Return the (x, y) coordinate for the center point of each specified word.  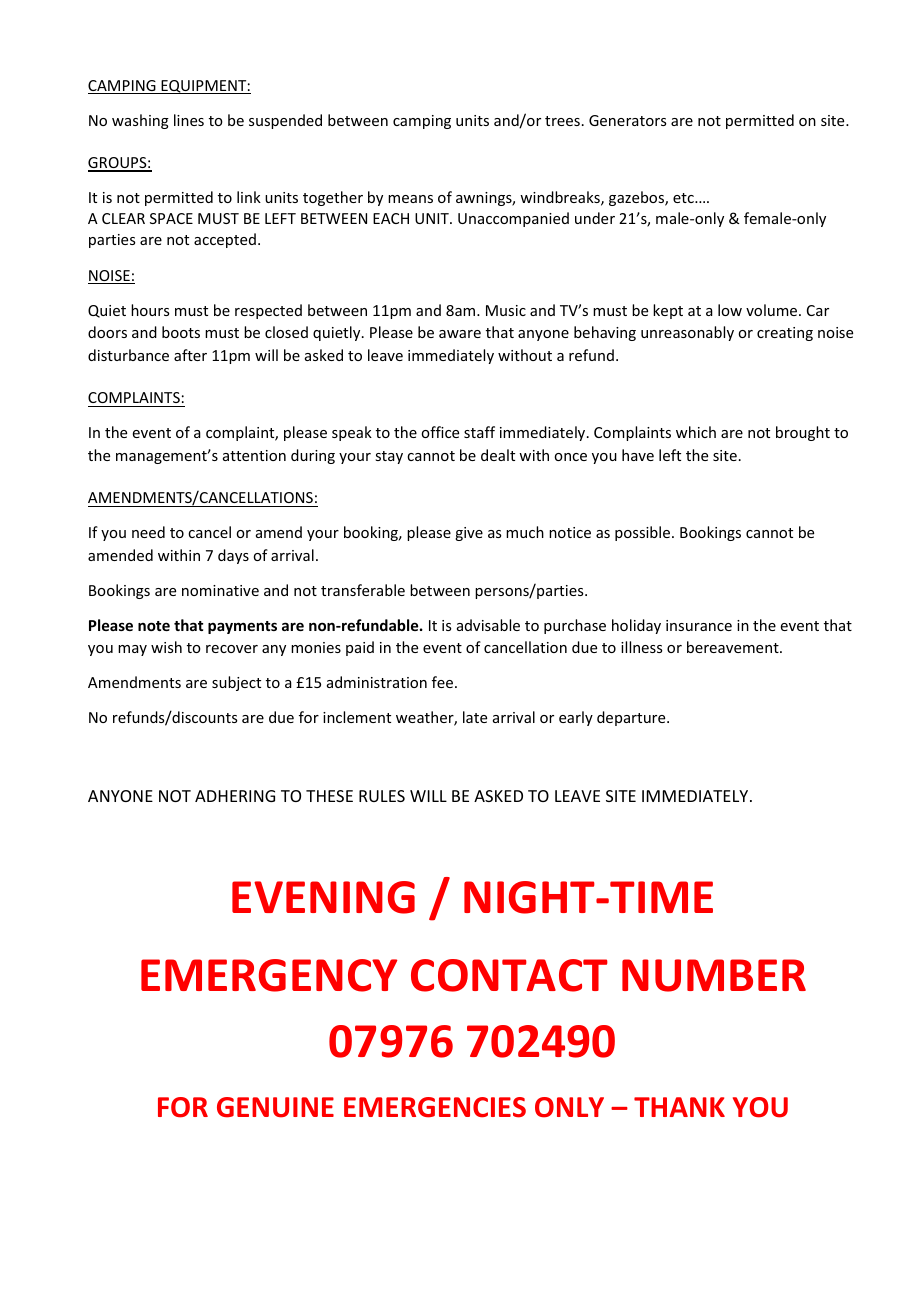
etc (684, 198)
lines (189, 120)
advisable (488, 625)
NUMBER (714, 975)
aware (460, 334)
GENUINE (275, 1107)
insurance (699, 625)
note (154, 626)
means (410, 199)
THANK (679, 1107)
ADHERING (235, 796)
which (696, 432)
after (190, 355)
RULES (382, 796)
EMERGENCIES (435, 1107)
